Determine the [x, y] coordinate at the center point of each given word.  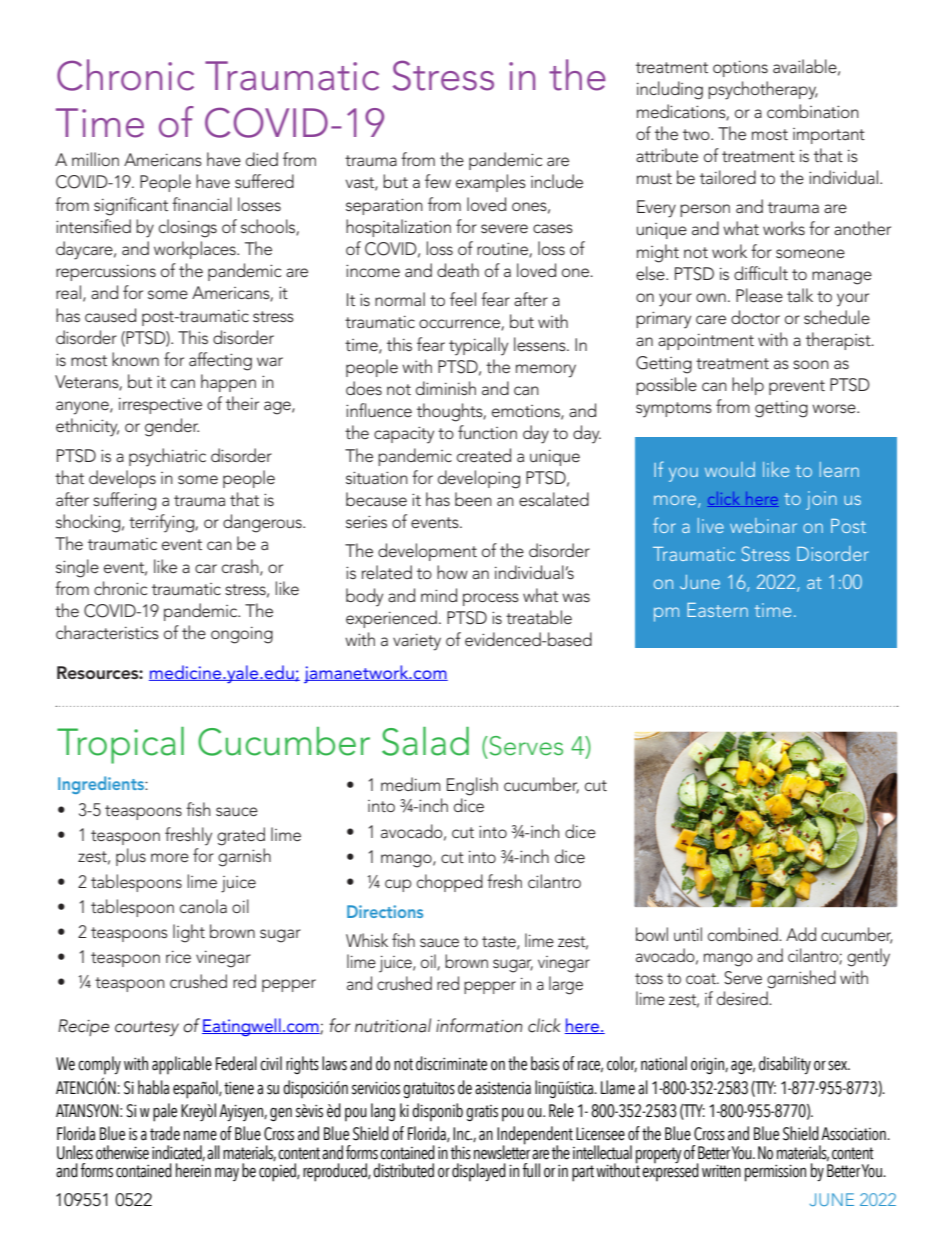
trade [165, 1133]
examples [491, 183]
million [95, 159]
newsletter [502, 1151]
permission [775, 1173]
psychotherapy [763, 90]
